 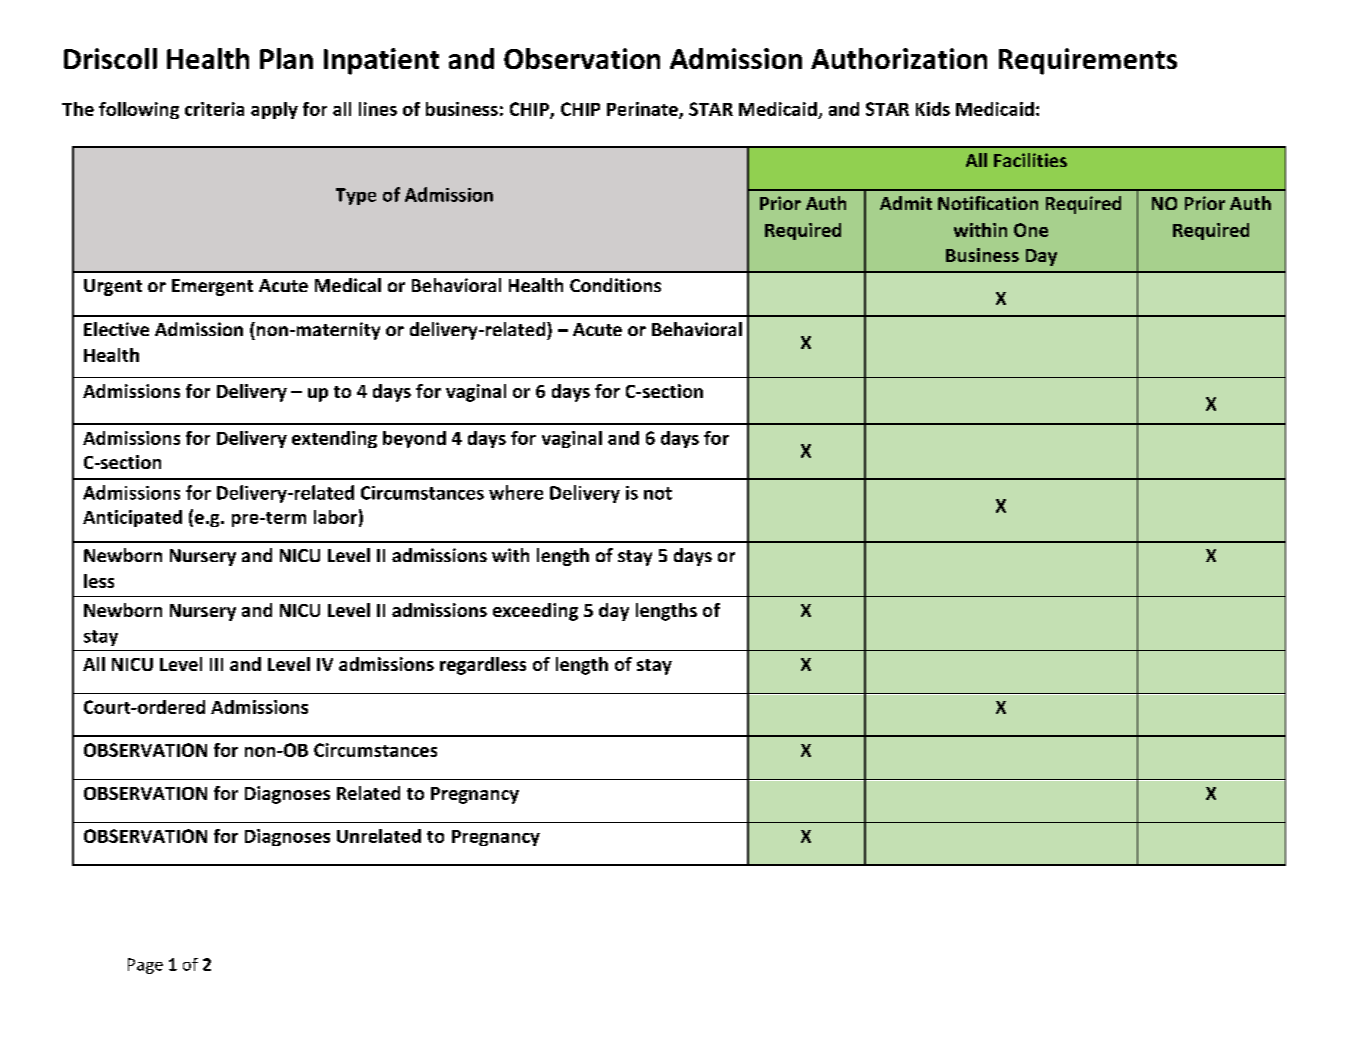 What do you see at coordinates (414, 439) in the document?
I see `beyond` at bounding box center [414, 439].
